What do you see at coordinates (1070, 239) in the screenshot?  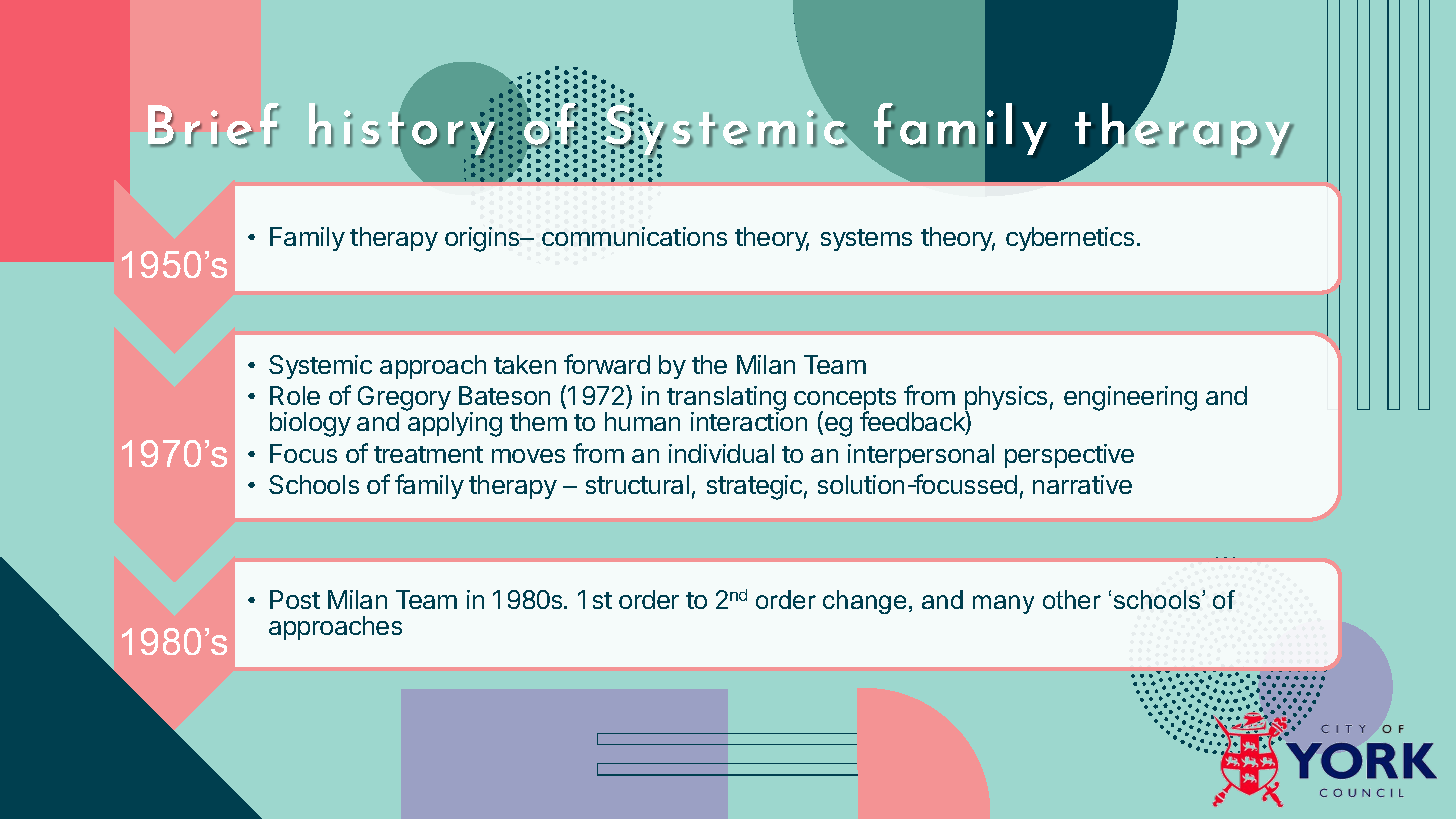 I see `cybernetics` at bounding box center [1070, 239].
